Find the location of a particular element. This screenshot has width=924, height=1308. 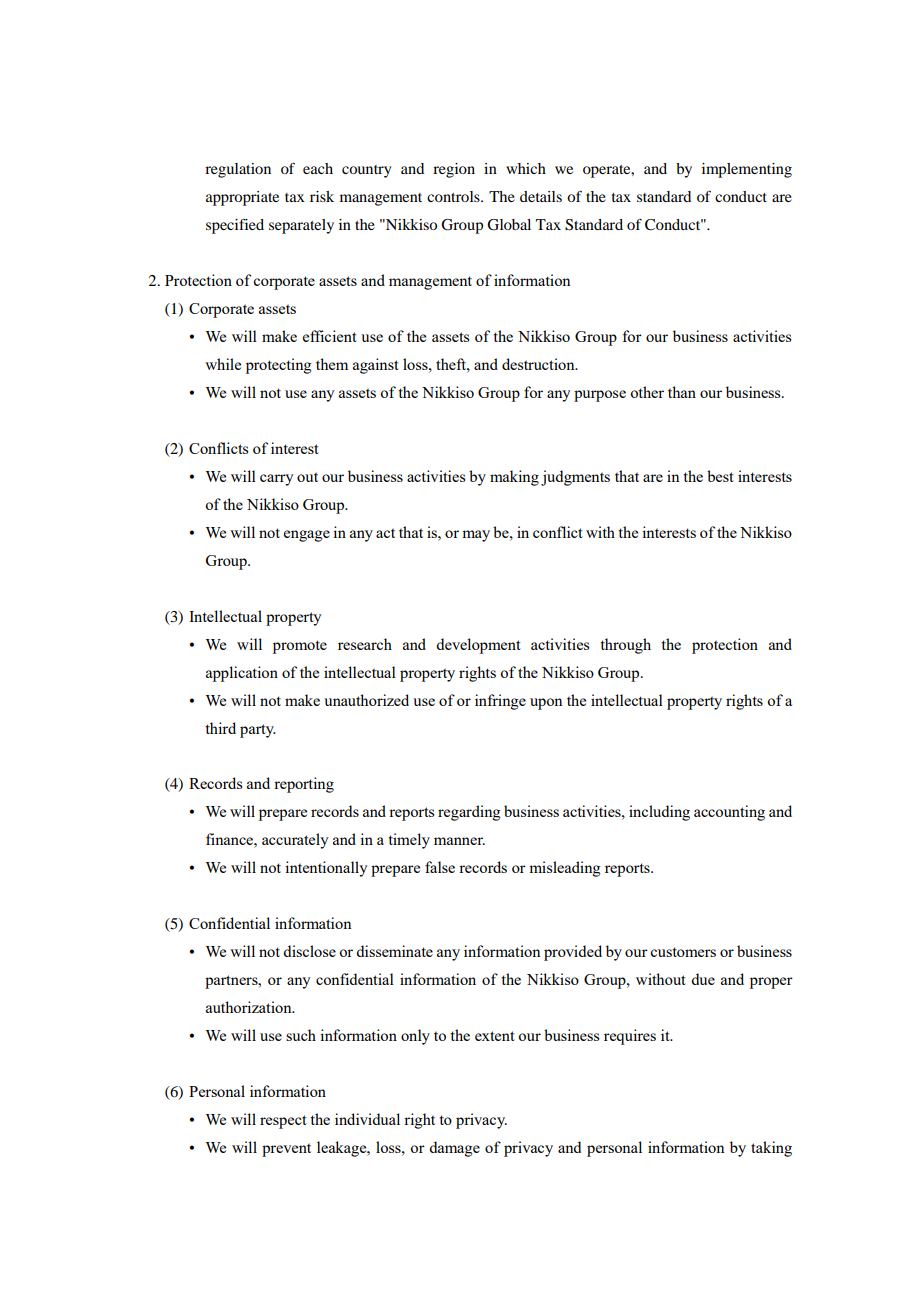

damage is located at coordinates (454, 1149).
